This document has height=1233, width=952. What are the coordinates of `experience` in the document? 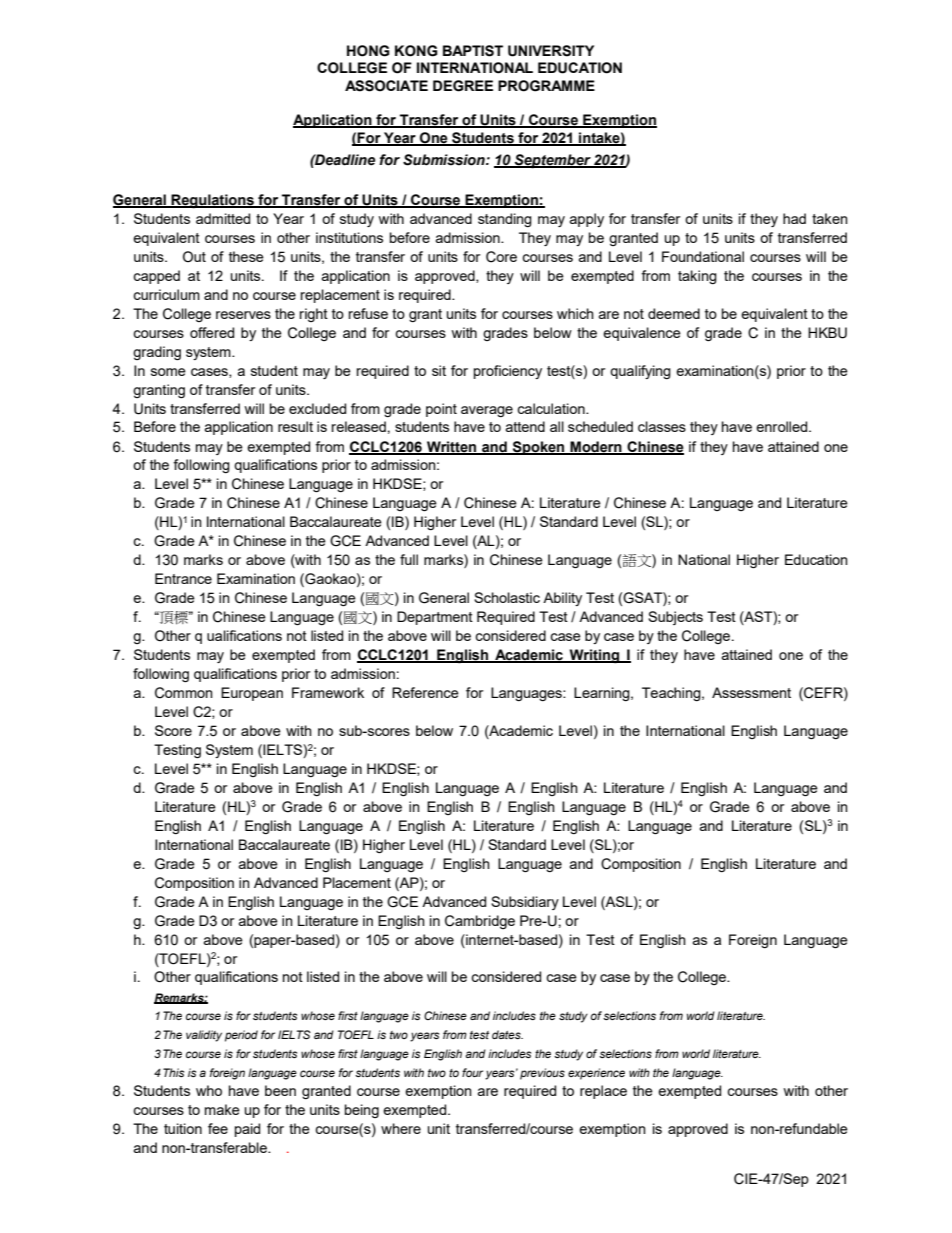 It's located at (596, 1074).
